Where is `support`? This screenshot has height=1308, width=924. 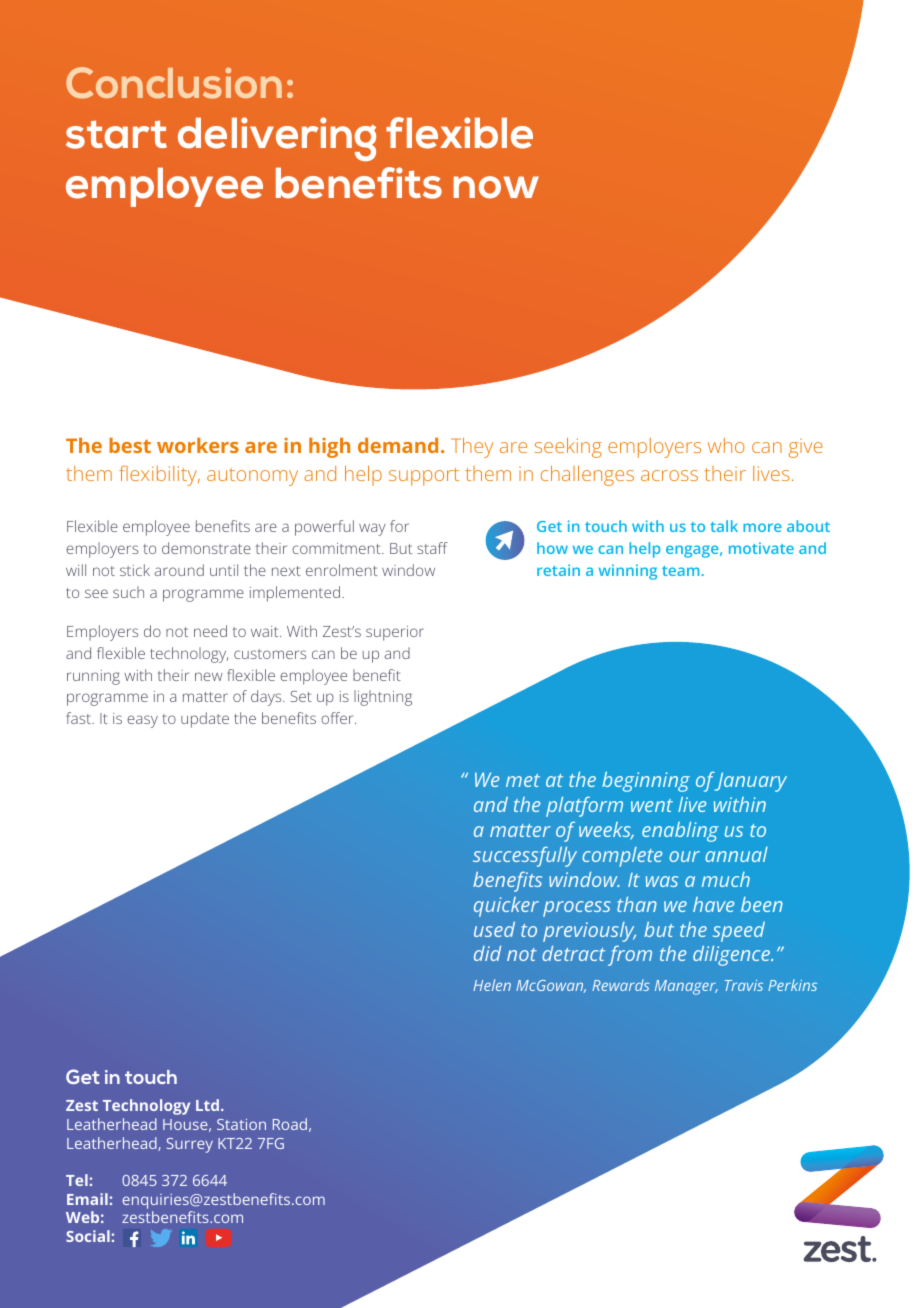
support is located at coordinates (424, 477).
